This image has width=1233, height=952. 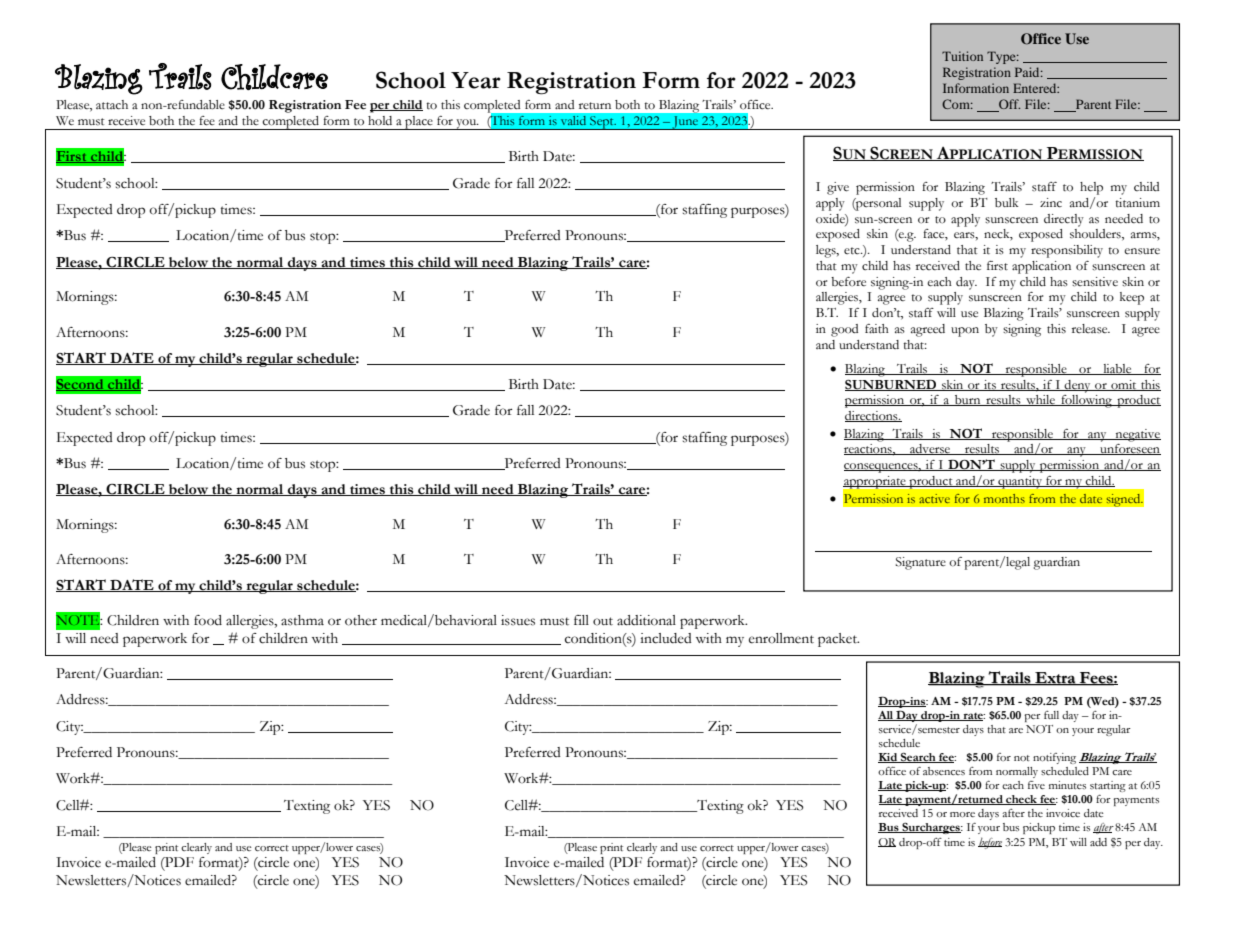 What do you see at coordinates (112, 105) in the image?
I see `attach` at bounding box center [112, 105].
